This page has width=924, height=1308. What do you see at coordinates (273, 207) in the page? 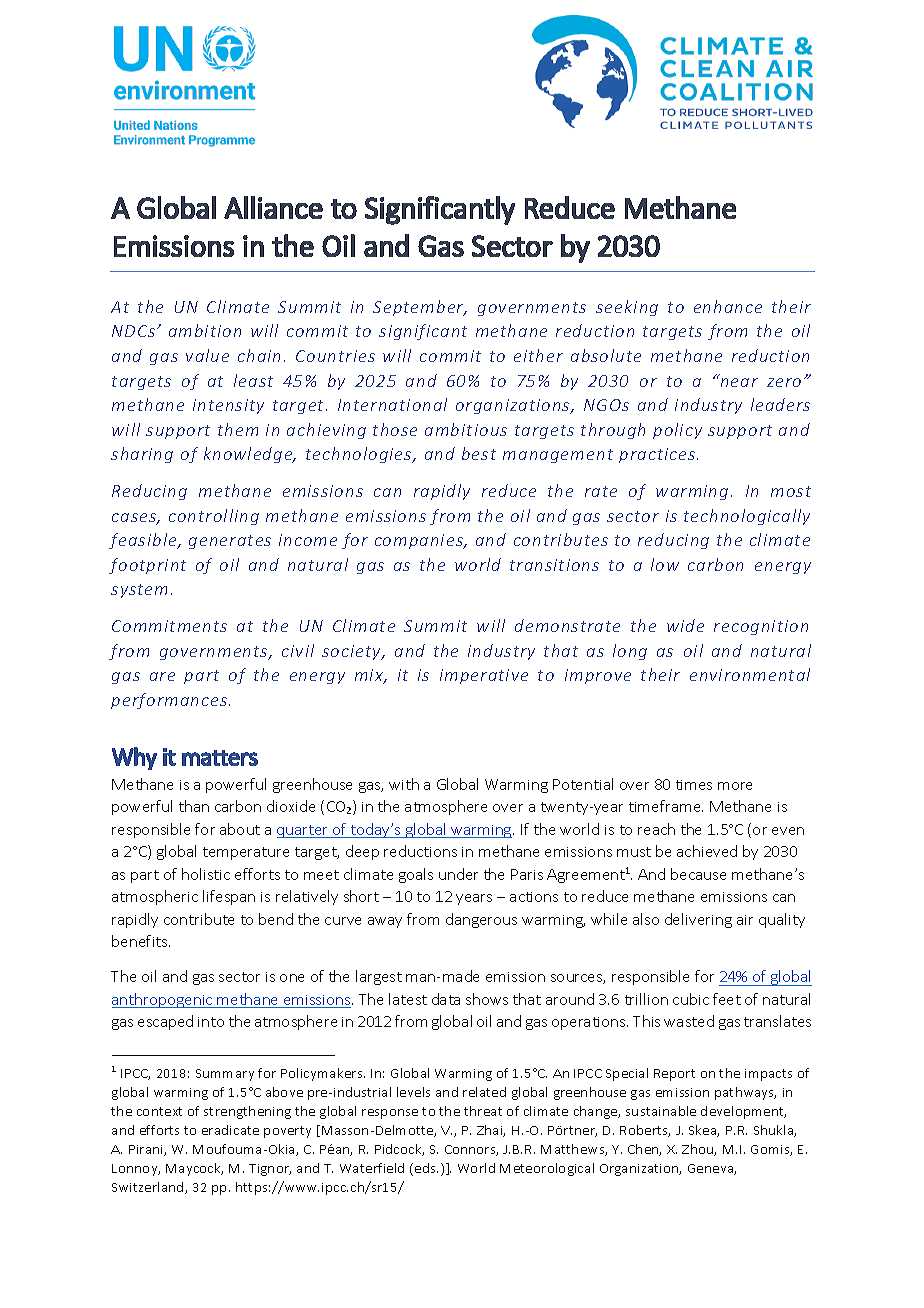
I see `Alliance` at bounding box center [273, 207].
